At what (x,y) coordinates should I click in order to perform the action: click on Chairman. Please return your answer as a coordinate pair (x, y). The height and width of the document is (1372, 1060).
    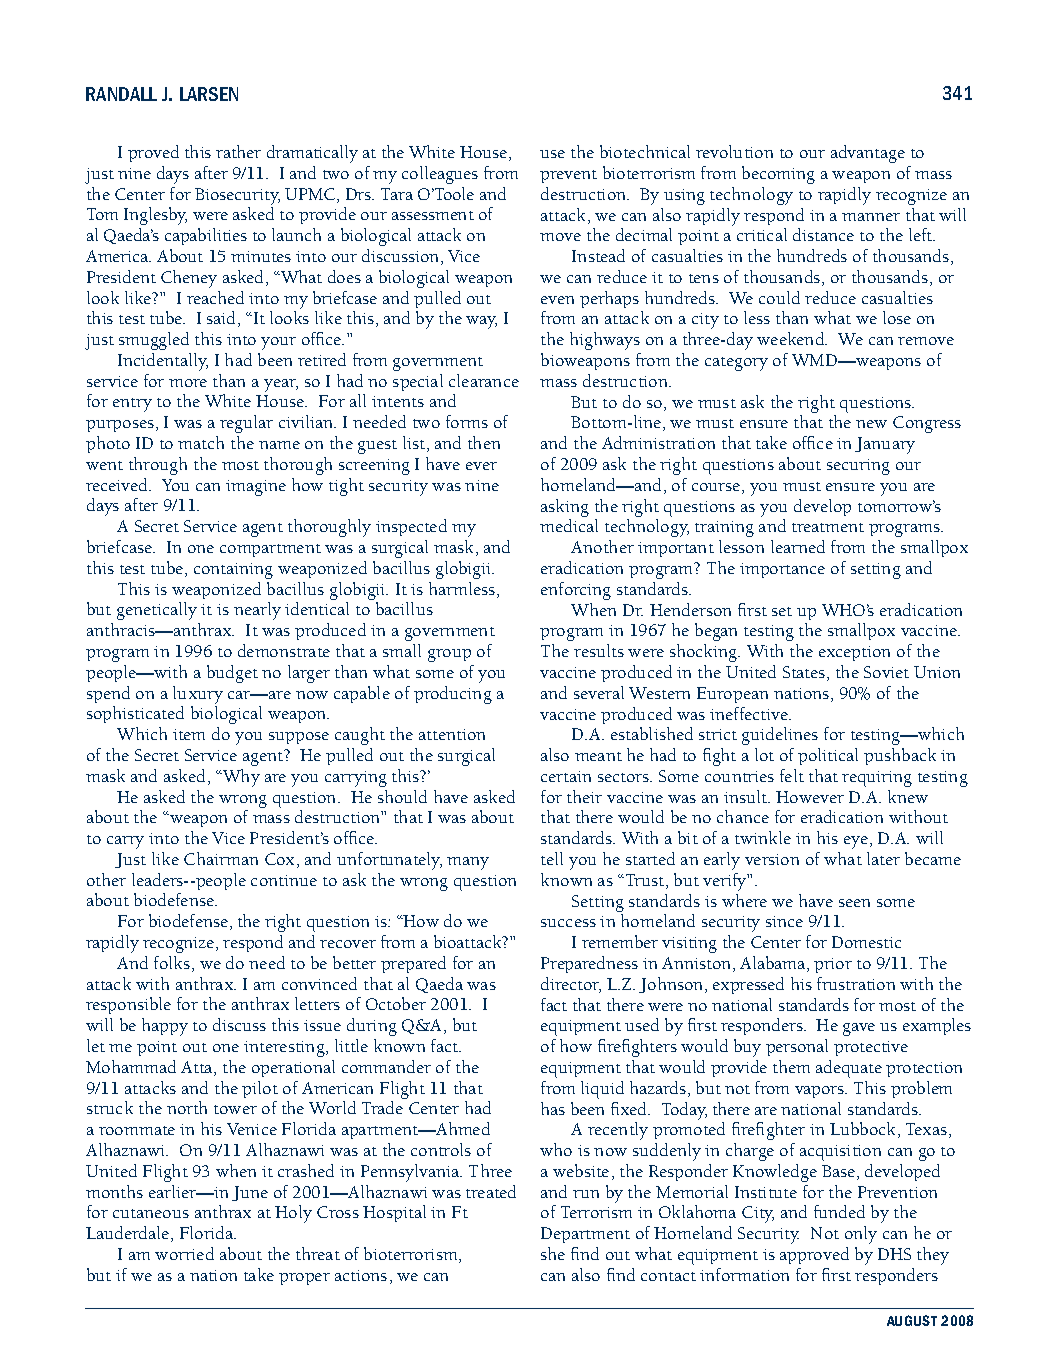
    Looking at the image, I should click on (221, 858).
